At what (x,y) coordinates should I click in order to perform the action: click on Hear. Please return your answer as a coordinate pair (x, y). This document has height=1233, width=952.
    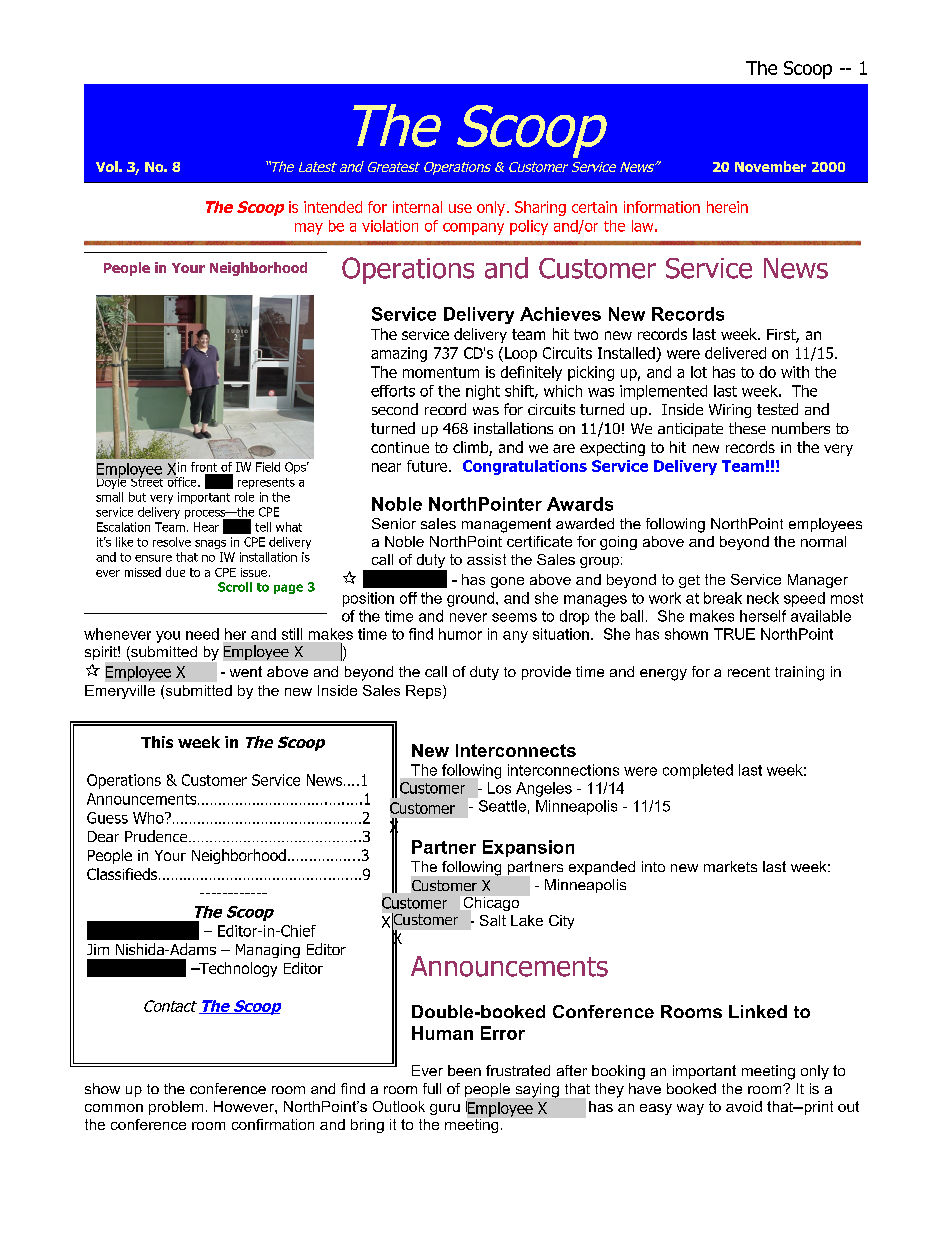
    Looking at the image, I should click on (206, 527).
